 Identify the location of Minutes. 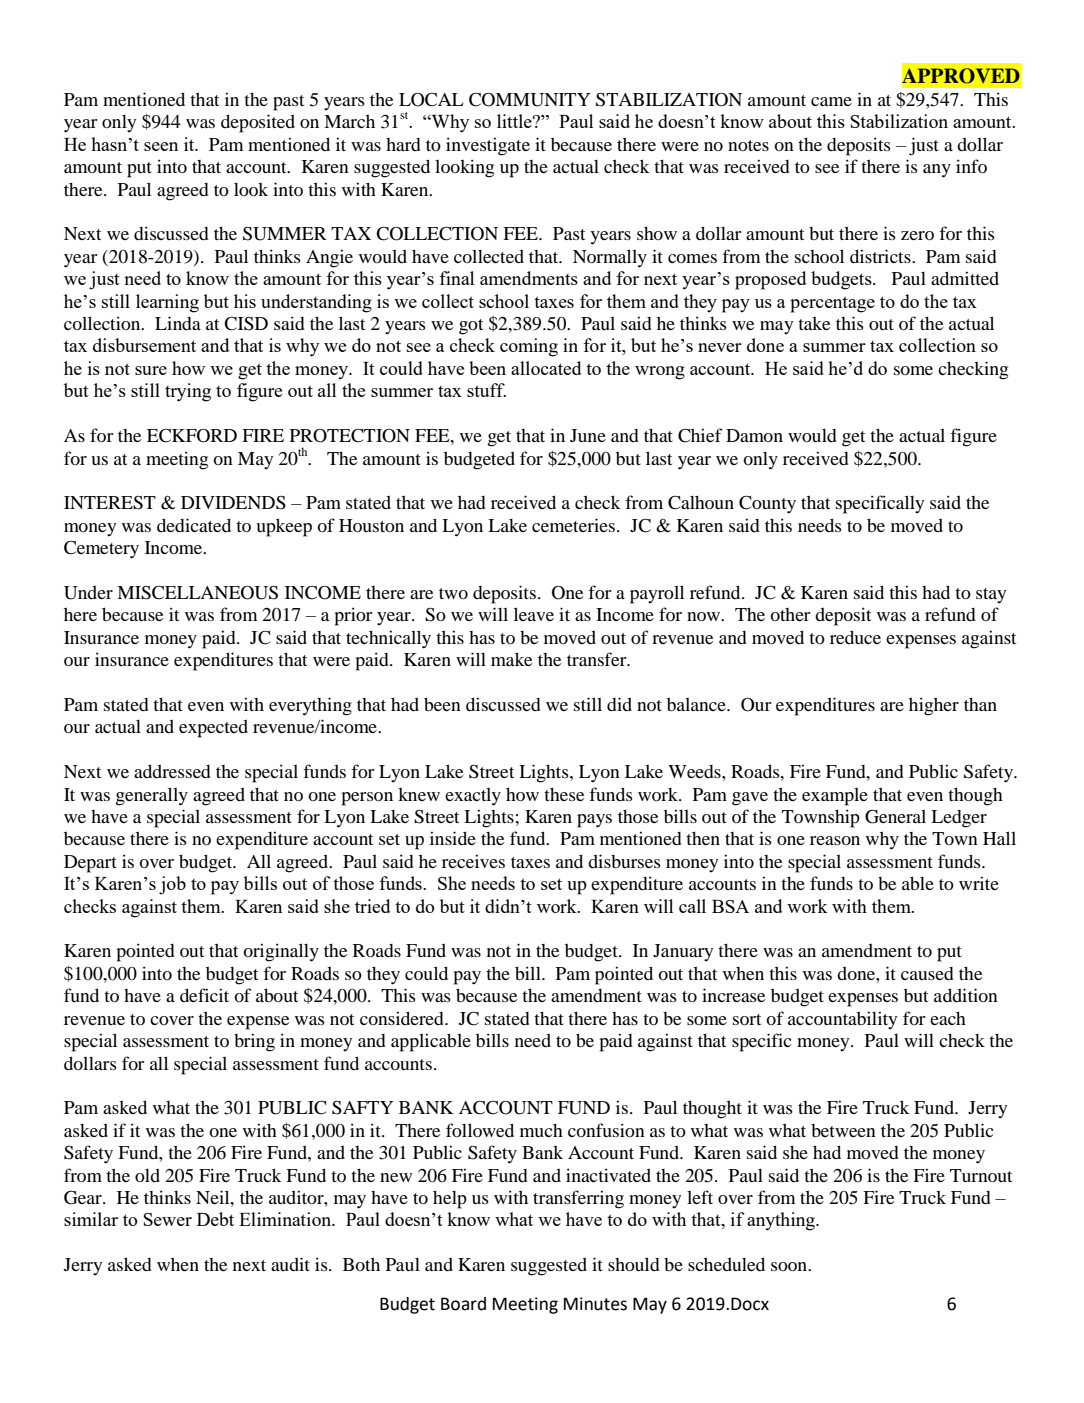
(595, 1304).
